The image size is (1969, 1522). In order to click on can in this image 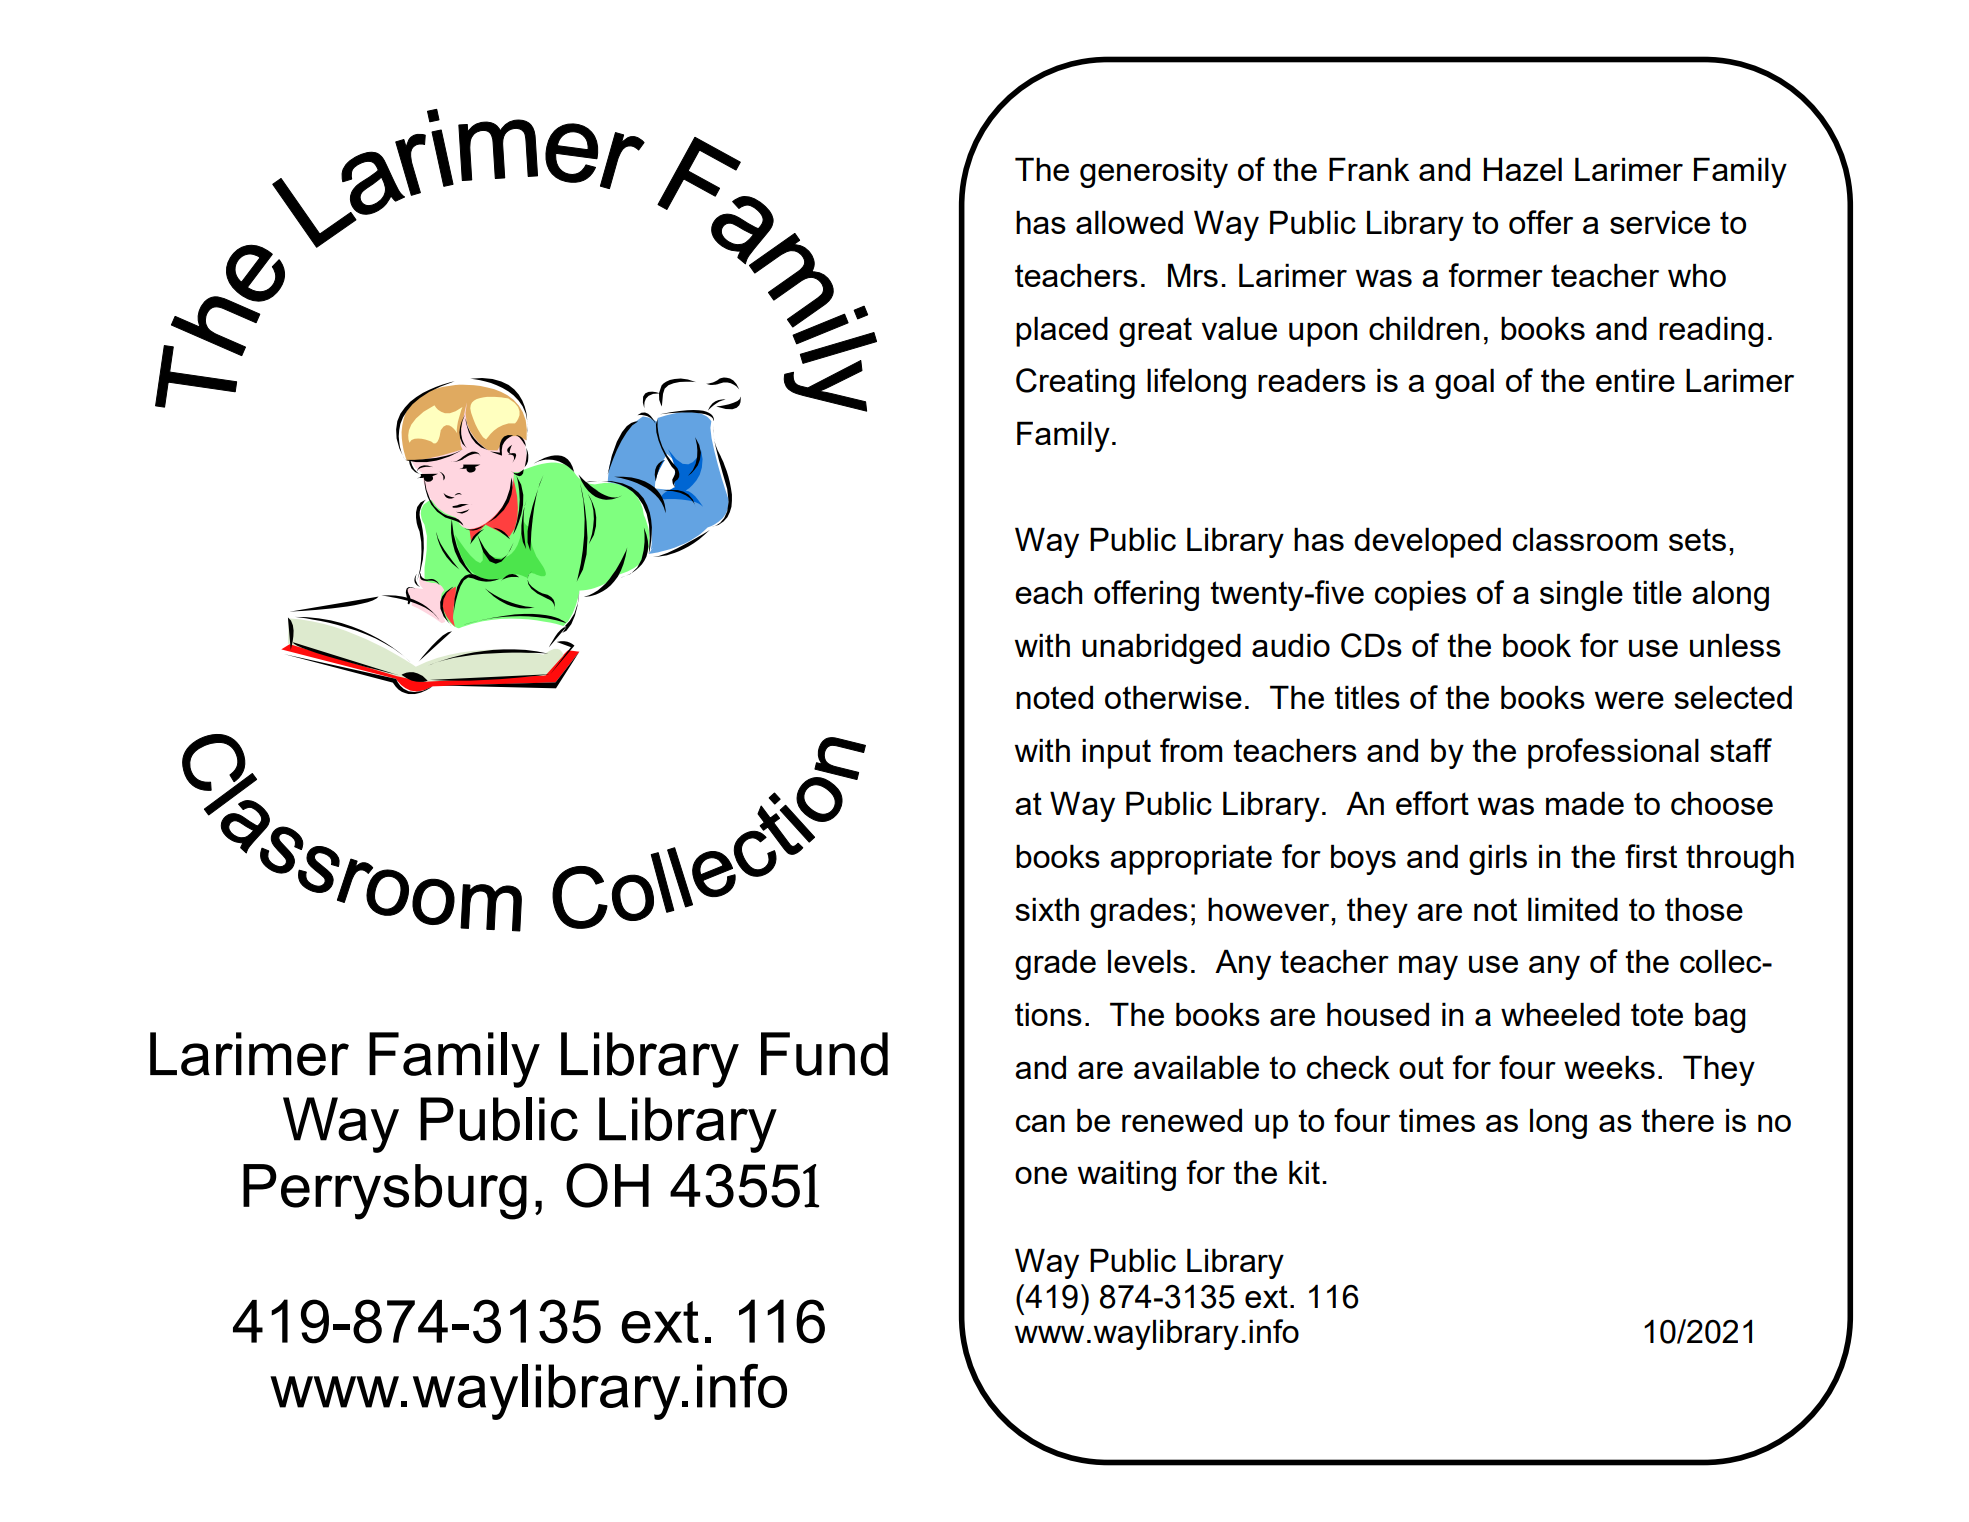, I will do `click(1040, 1123)`.
